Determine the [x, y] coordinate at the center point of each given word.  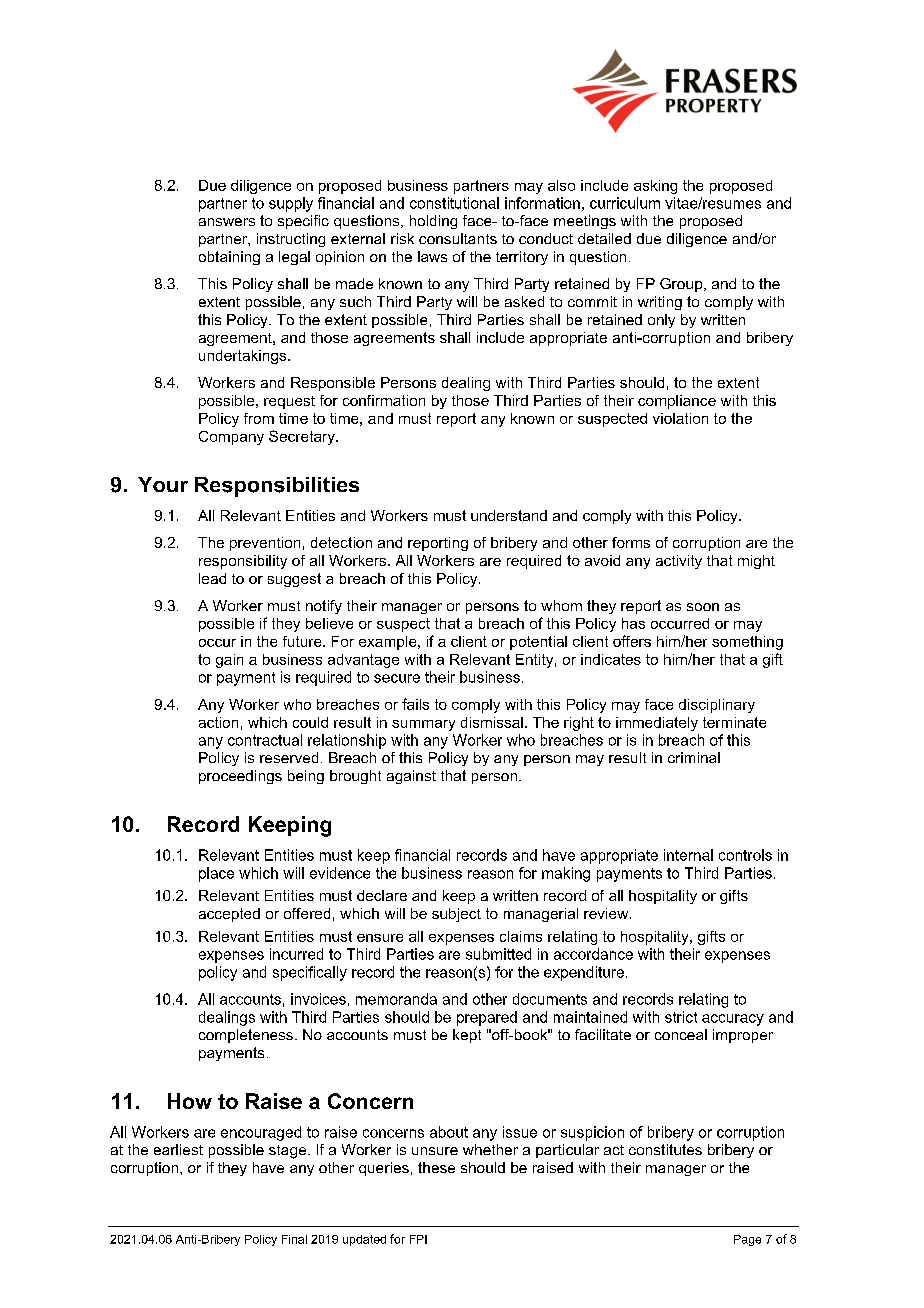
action [218, 722]
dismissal [492, 722]
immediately [657, 724]
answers [227, 222]
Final [294, 1239]
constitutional [454, 203]
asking [655, 187]
